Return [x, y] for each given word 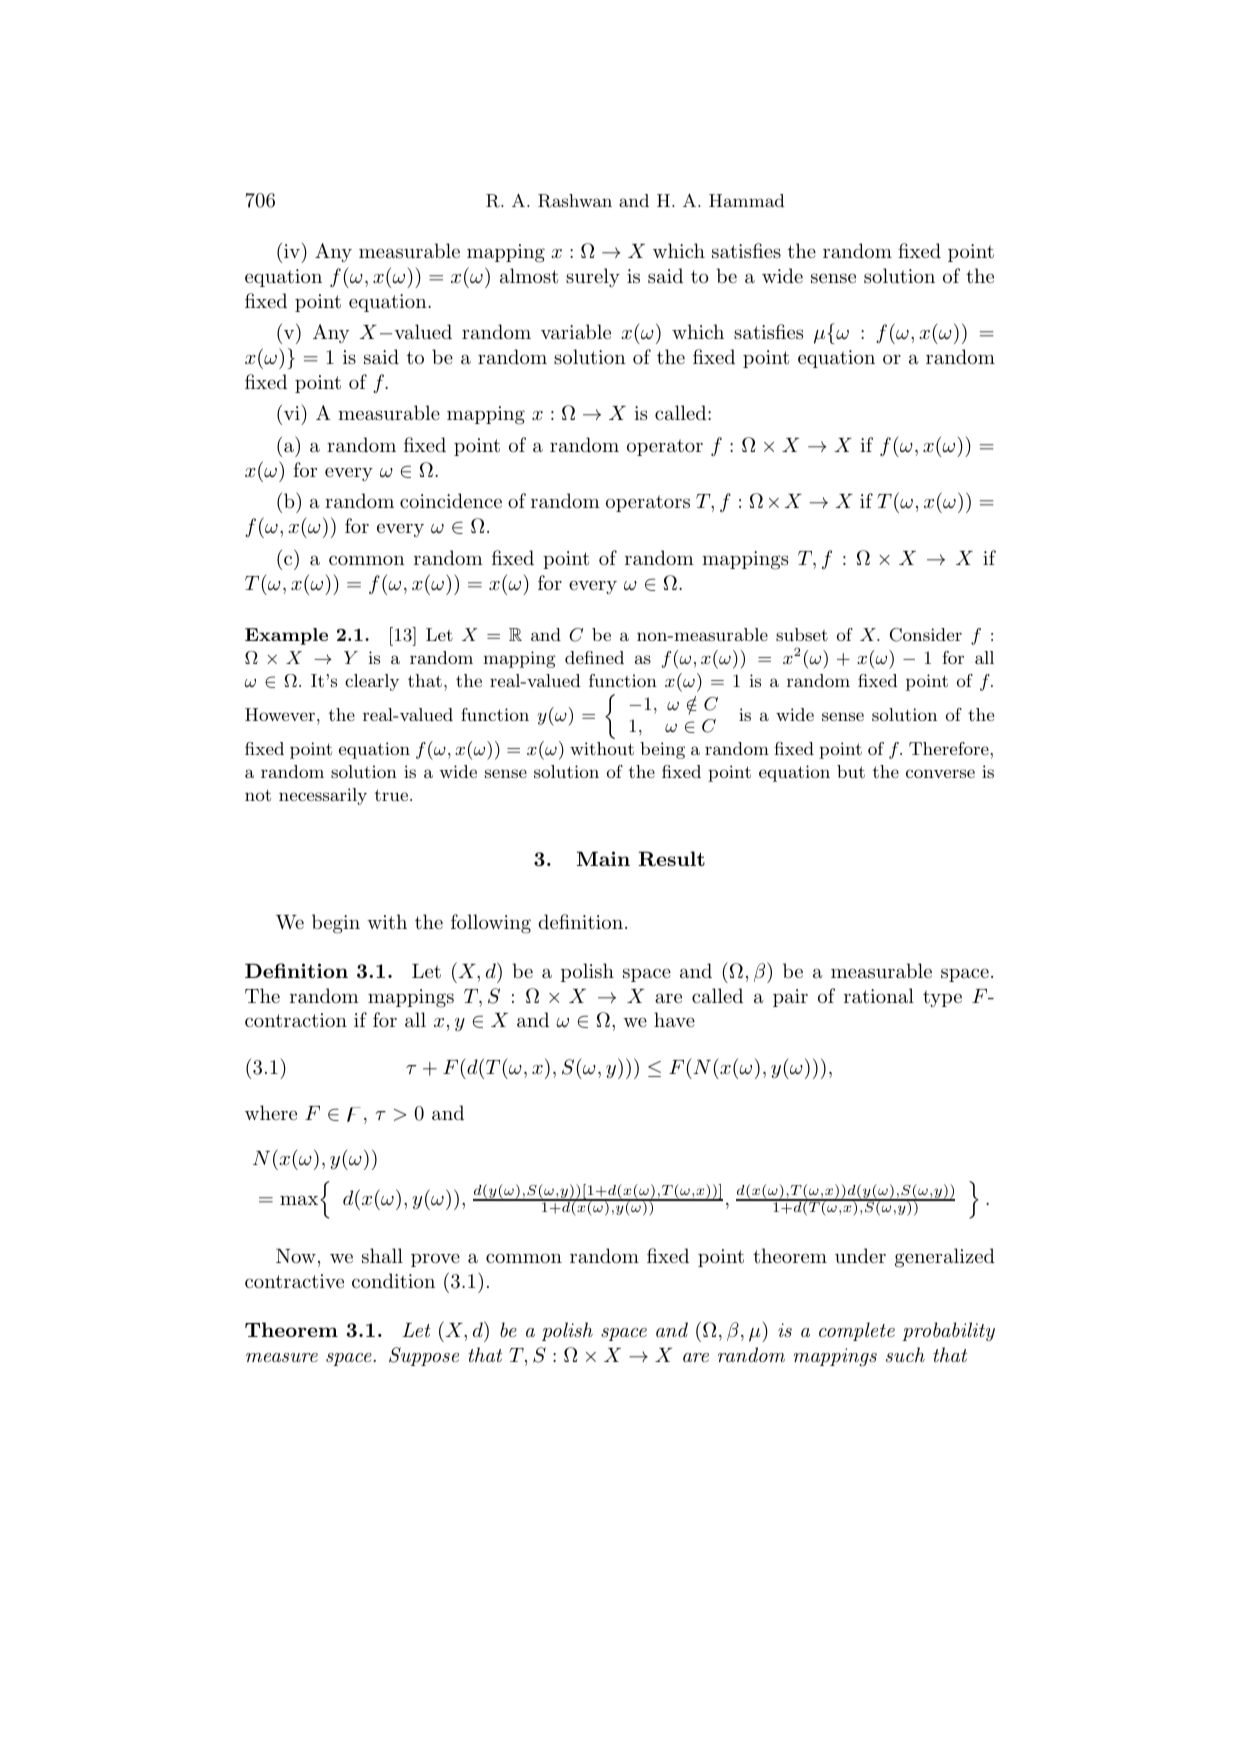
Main [603, 858]
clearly [372, 682]
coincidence [451, 500]
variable [576, 332]
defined [594, 657]
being [662, 750]
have [674, 1020]
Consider [926, 635]
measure [282, 1358]
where [271, 1112]
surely [593, 278]
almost [529, 275]
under [860, 1256]
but [851, 771]
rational [879, 996]
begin [336, 924]
